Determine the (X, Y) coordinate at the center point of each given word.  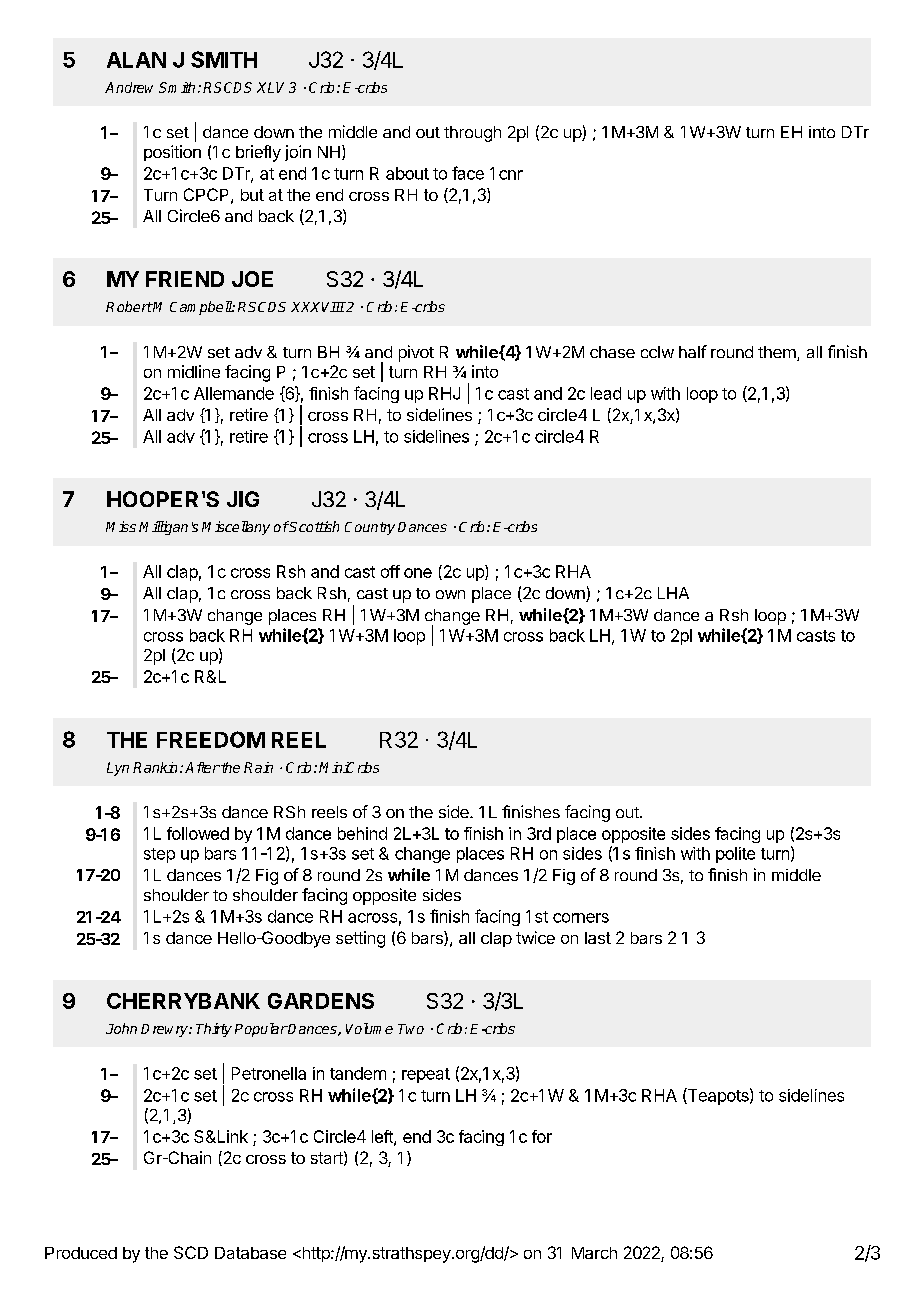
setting (360, 939)
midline (194, 371)
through (472, 134)
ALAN (136, 60)
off (390, 571)
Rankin (155, 767)
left (383, 1137)
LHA (673, 593)
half (693, 351)
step (159, 855)
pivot (416, 353)
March (594, 1253)
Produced (81, 1253)
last (598, 938)
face (468, 173)
